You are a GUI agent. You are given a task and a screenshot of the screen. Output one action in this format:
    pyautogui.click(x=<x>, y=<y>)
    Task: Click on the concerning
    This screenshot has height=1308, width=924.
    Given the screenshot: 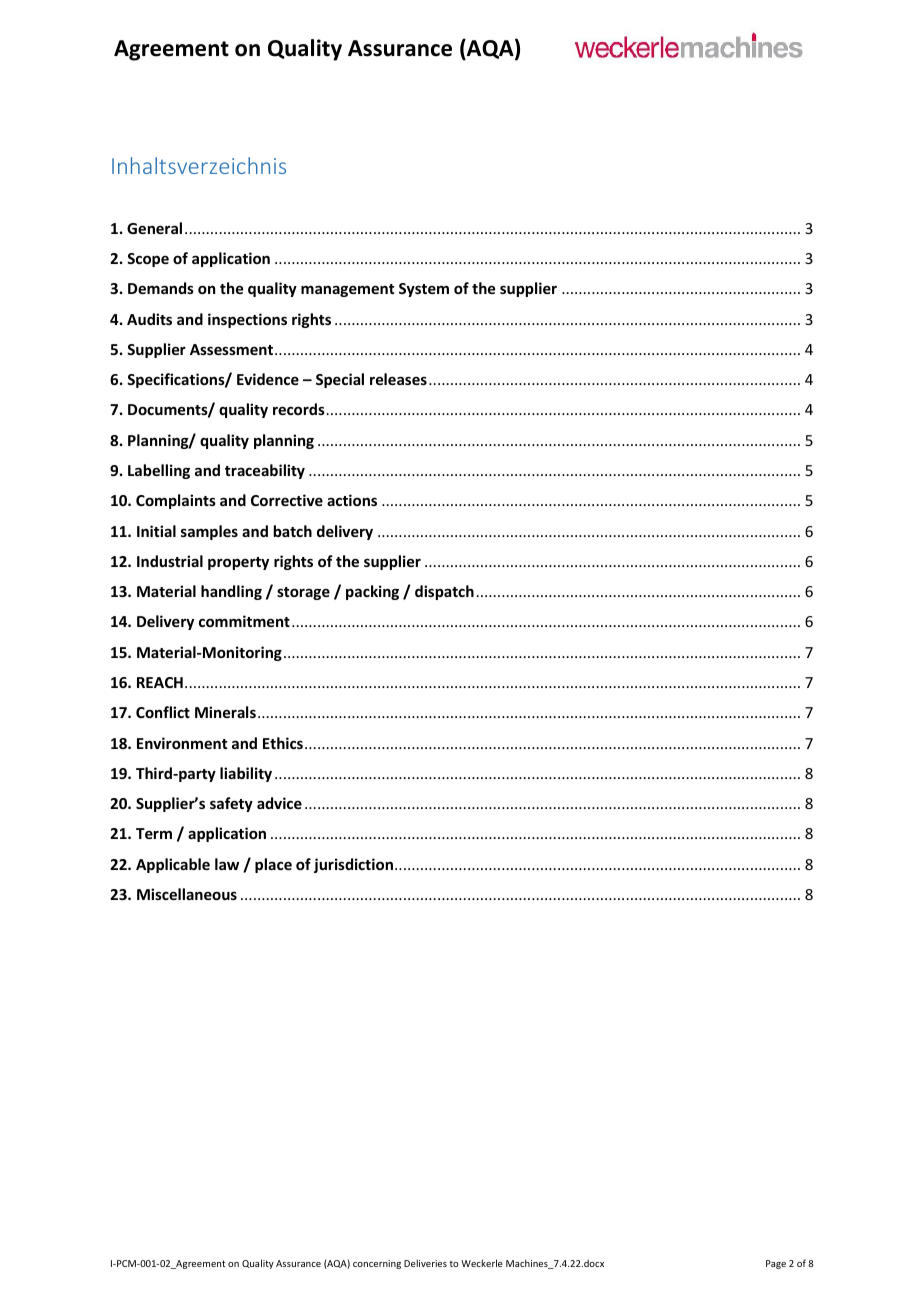 What is the action you would take?
    pyautogui.click(x=377, y=1264)
